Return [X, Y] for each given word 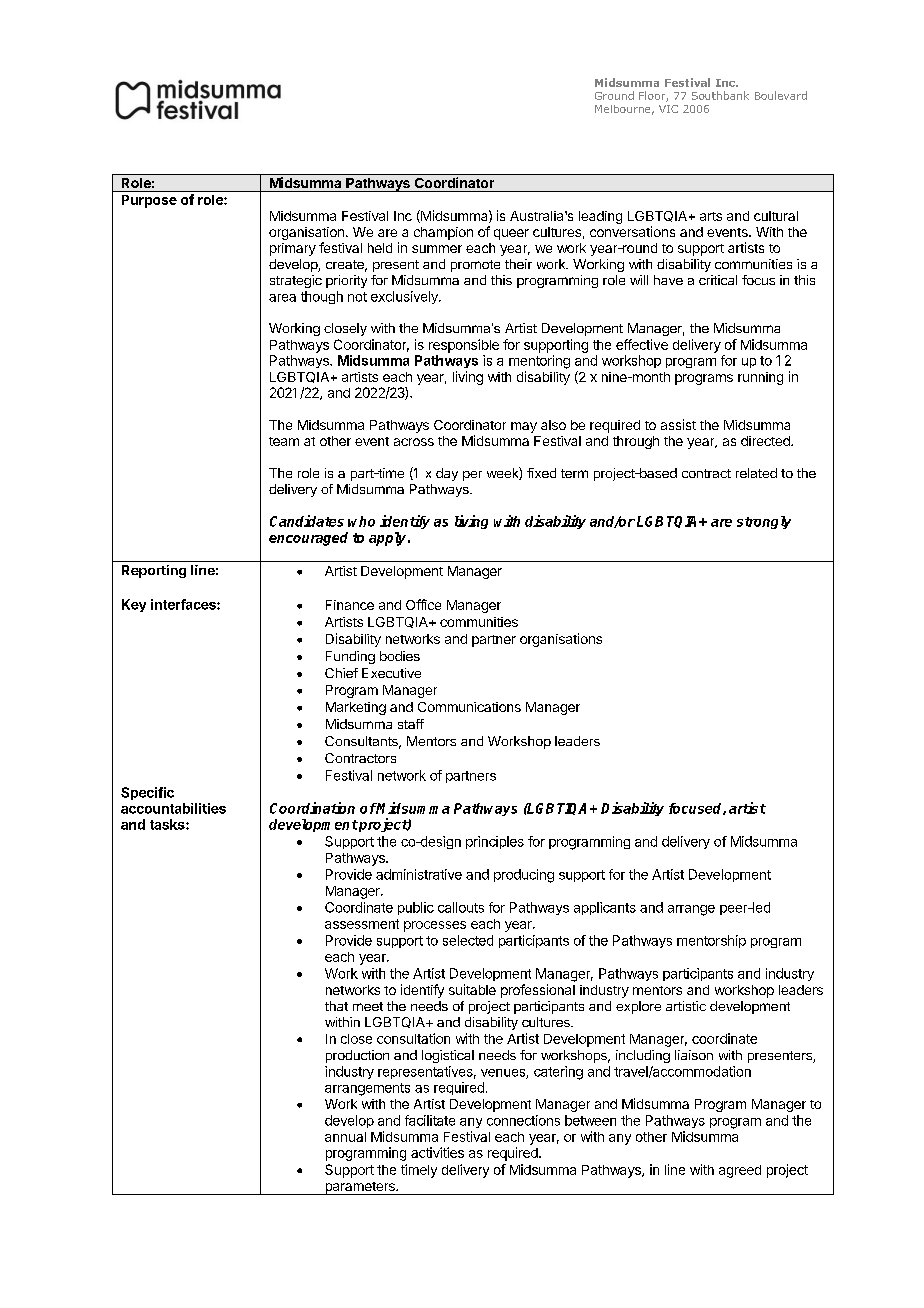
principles [495, 842]
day [447, 474]
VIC [668, 109]
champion [443, 233]
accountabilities [173, 808]
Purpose [149, 201]
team [284, 441]
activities [437, 1152]
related [756, 473]
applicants [605, 908]
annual [345, 1137]
